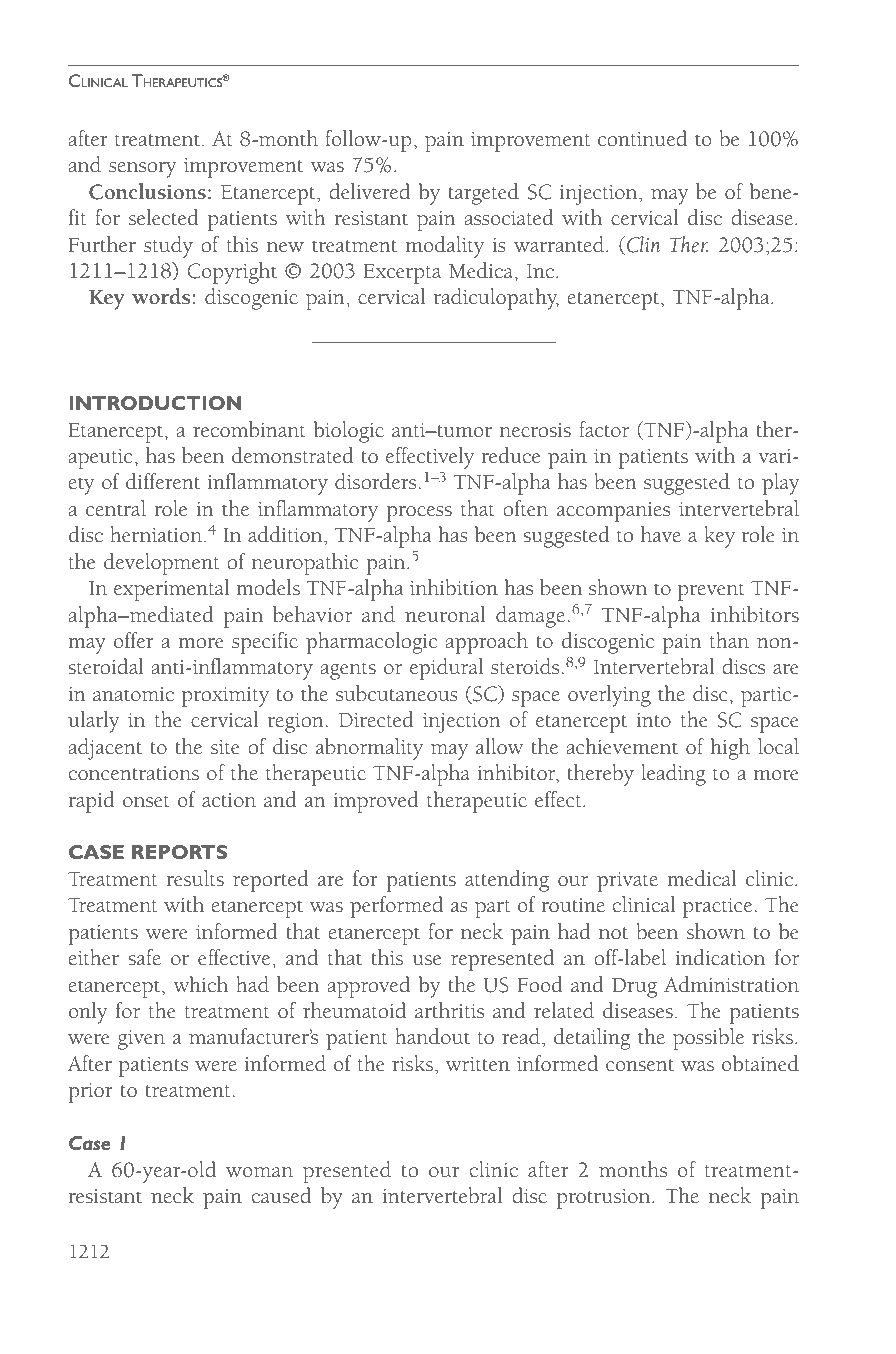 Image resolution: width=896 pixels, height=1354 pixels. What do you see at coordinates (604, 429) in the page?
I see `factor` at bounding box center [604, 429].
